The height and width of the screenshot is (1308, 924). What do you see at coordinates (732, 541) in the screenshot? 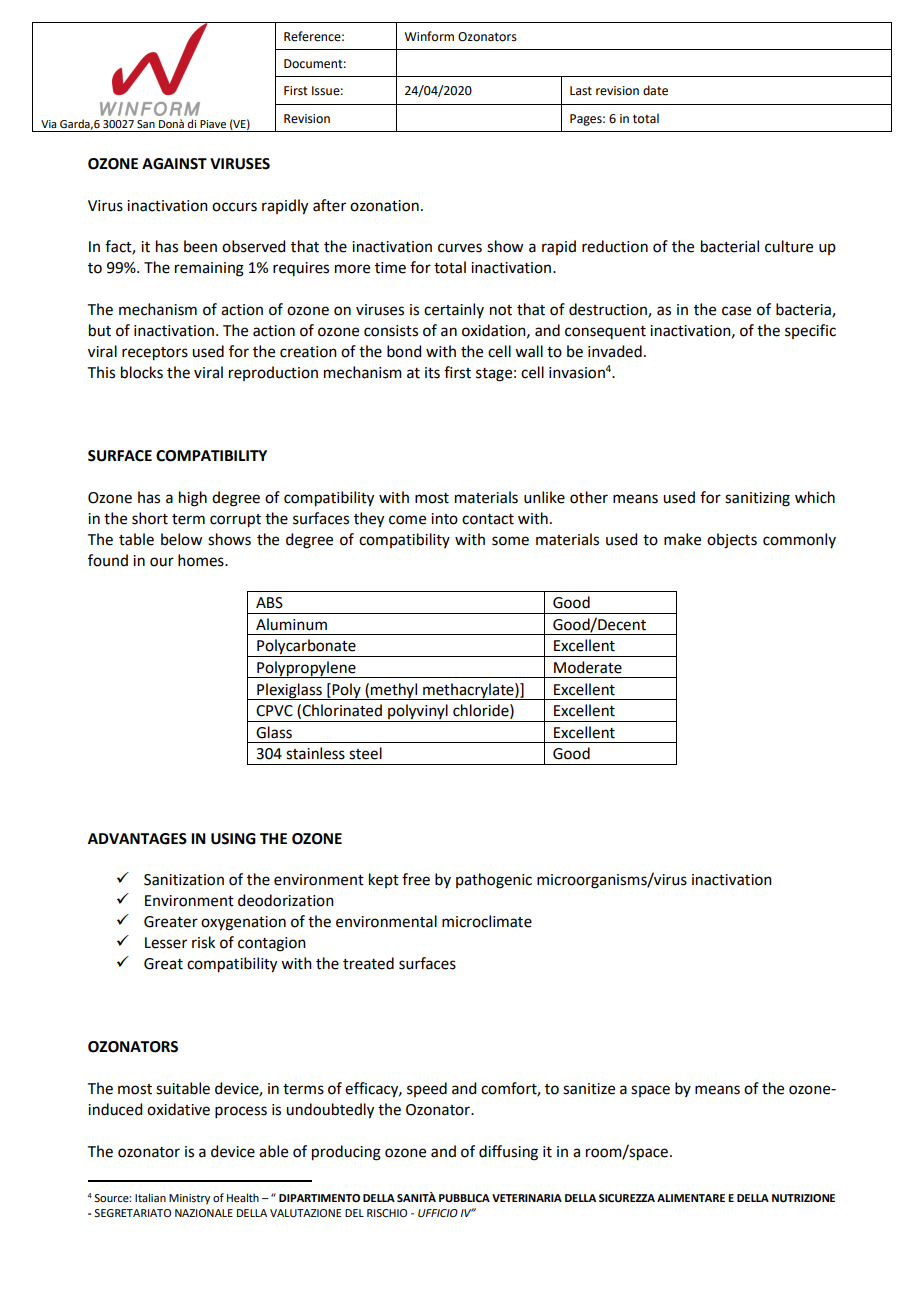
I see `objects` at bounding box center [732, 541].
